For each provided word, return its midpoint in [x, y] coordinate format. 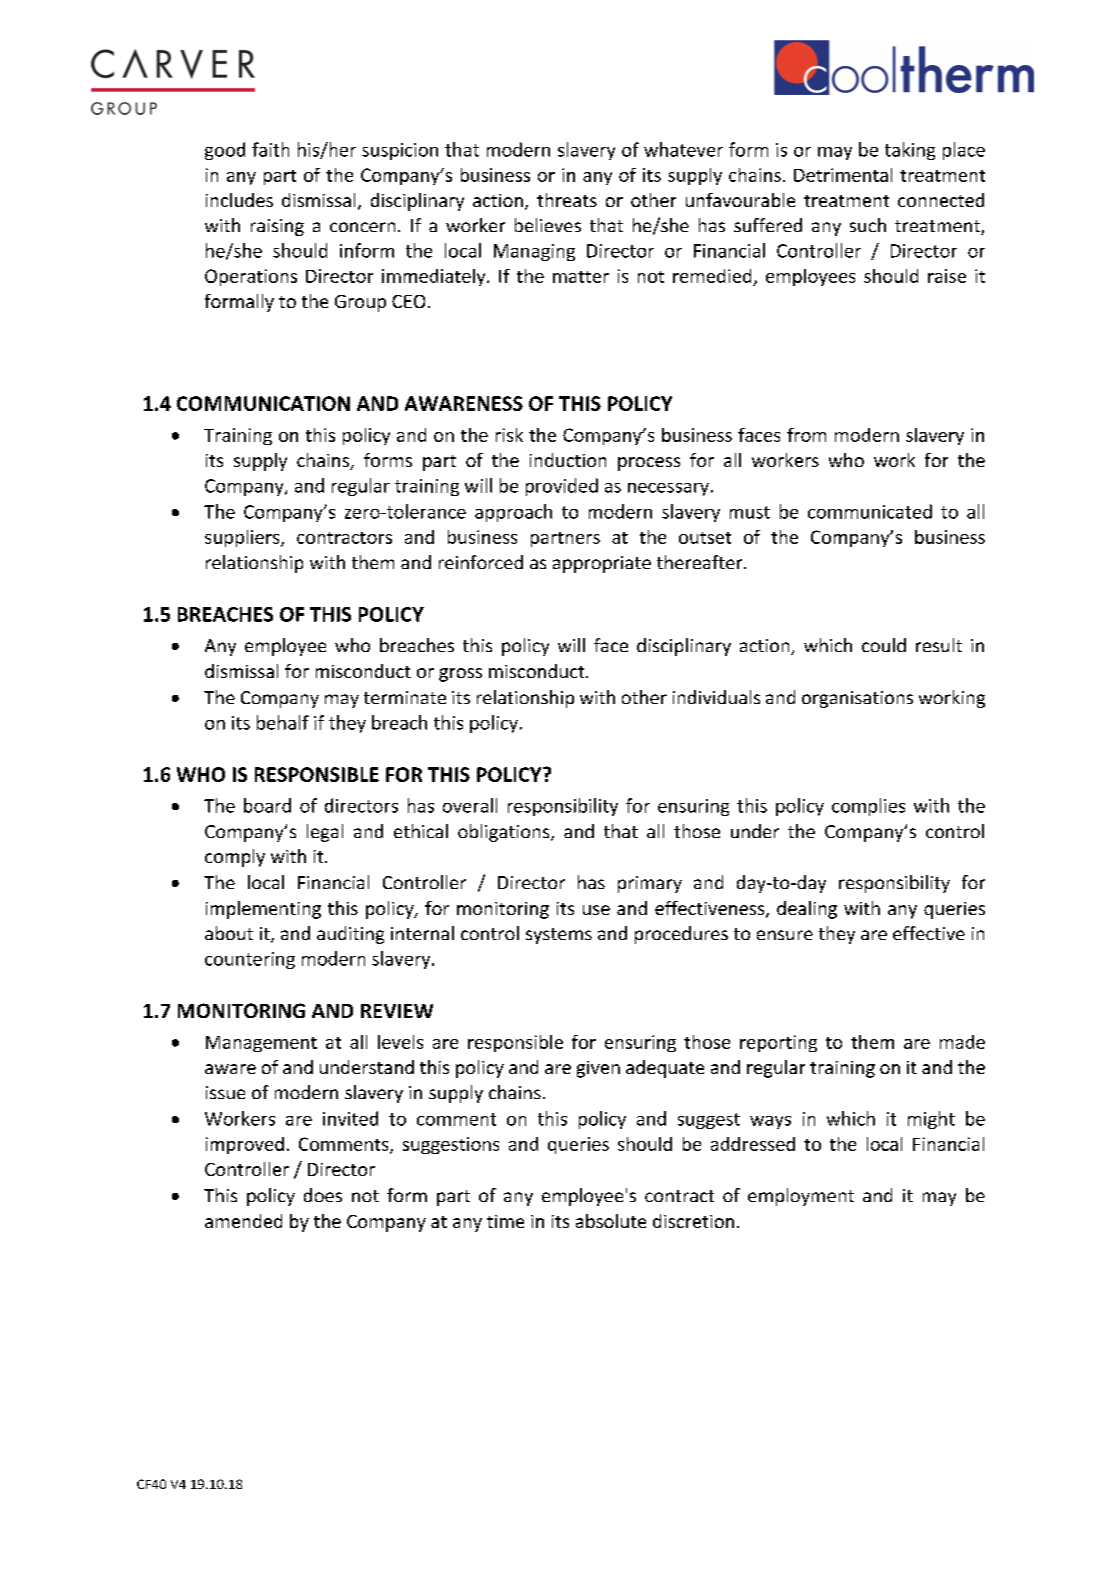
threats [567, 200]
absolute [611, 1221]
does [323, 1195]
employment [801, 1197]
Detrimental [843, 175]
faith [270, 149]
